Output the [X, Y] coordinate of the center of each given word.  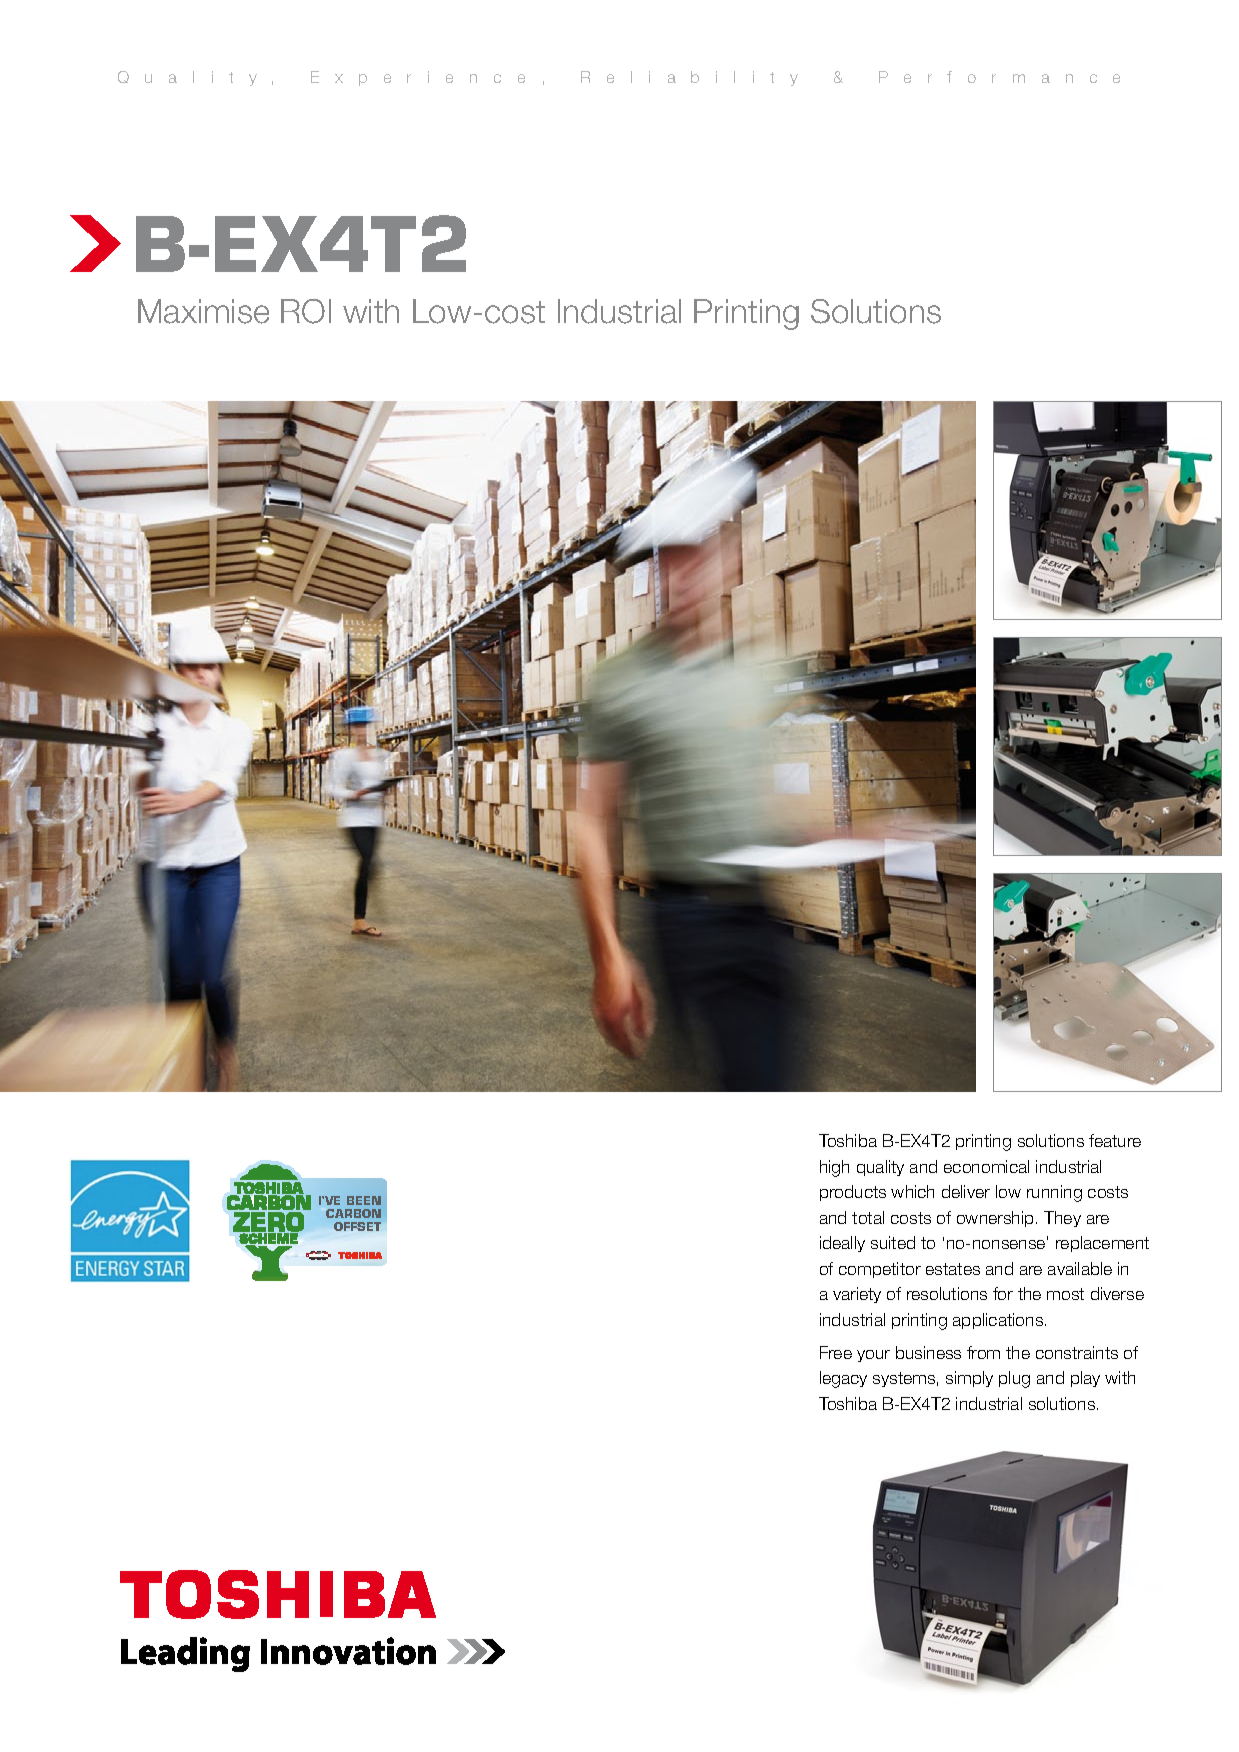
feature [1115, 1140]
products [853, 1193]
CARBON [353, 1213]
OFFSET [357, 1226]
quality [880, 1168]
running [1054, 1193]
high [834, 1168]
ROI [306, 311]
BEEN [364, 1200]
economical [986, 1166]
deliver [966, 1191]
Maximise [203, 311]
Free [836, 1352]
